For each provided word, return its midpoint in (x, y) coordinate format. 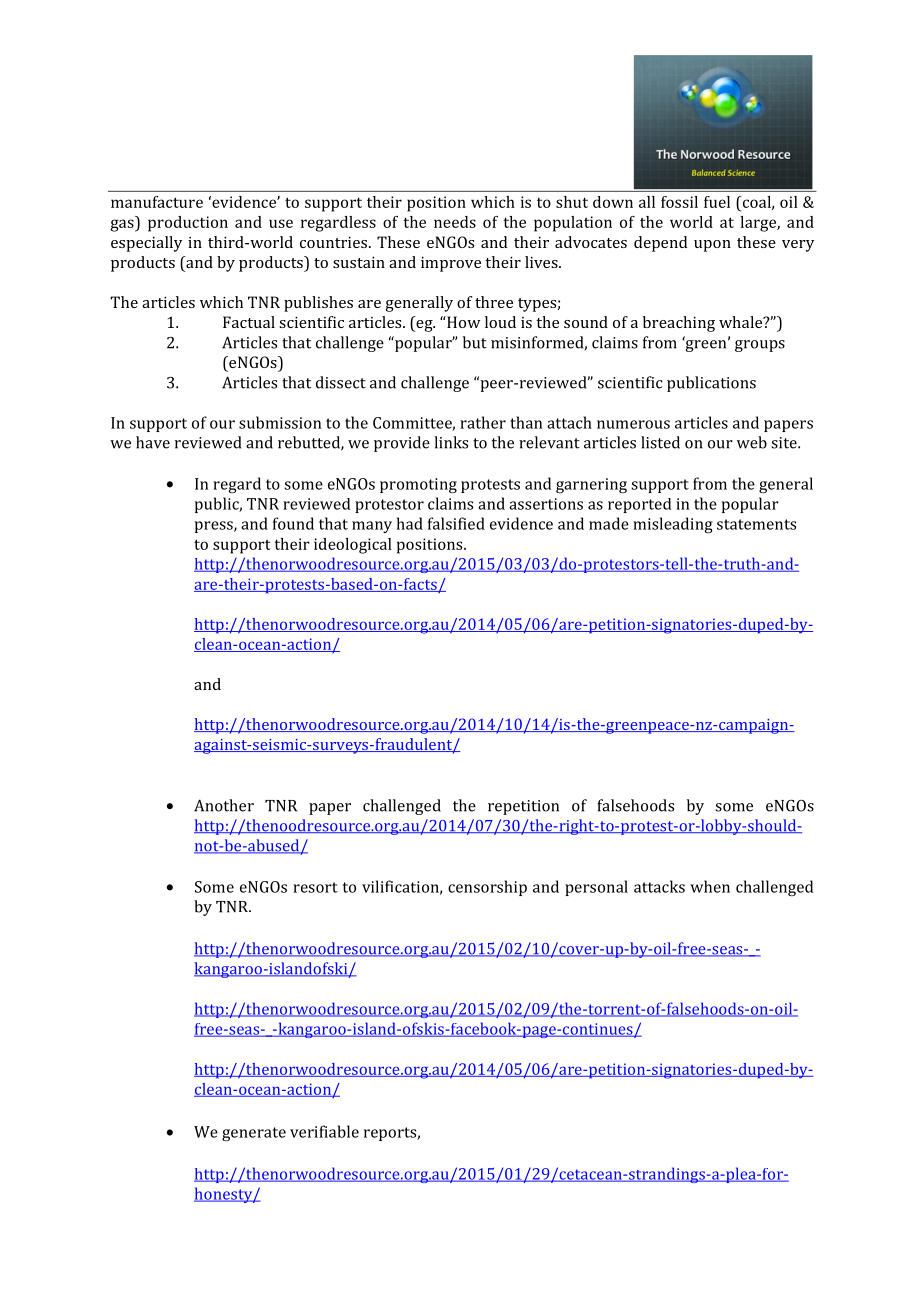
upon (712, 246)
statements (756, 524)
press (215, 527)
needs (455, 222)
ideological (353, 546)
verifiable (324, 1131)
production (188, 224)
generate (254, 1134)
